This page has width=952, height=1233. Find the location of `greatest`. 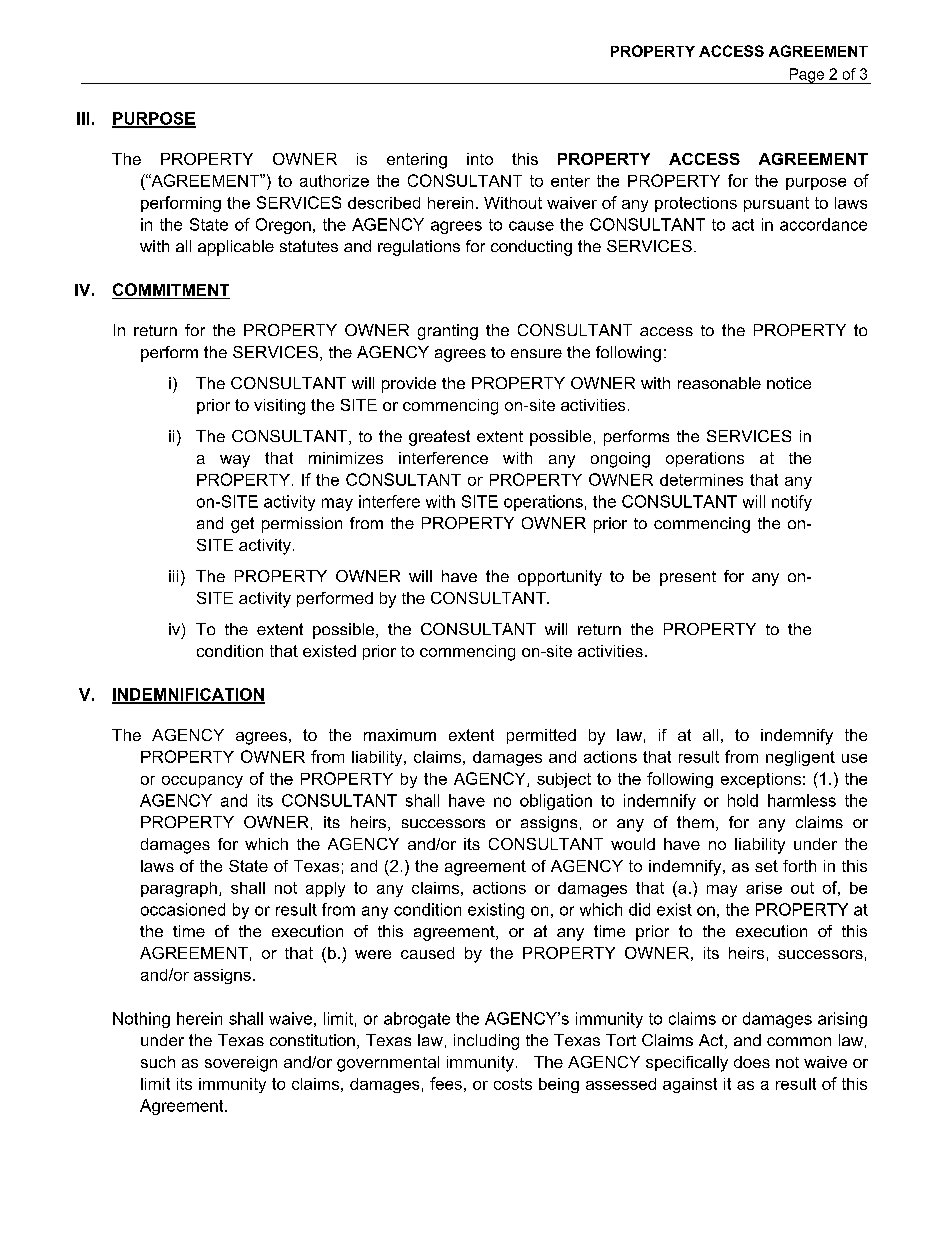

greatest is located at coordinates (439, 438).
